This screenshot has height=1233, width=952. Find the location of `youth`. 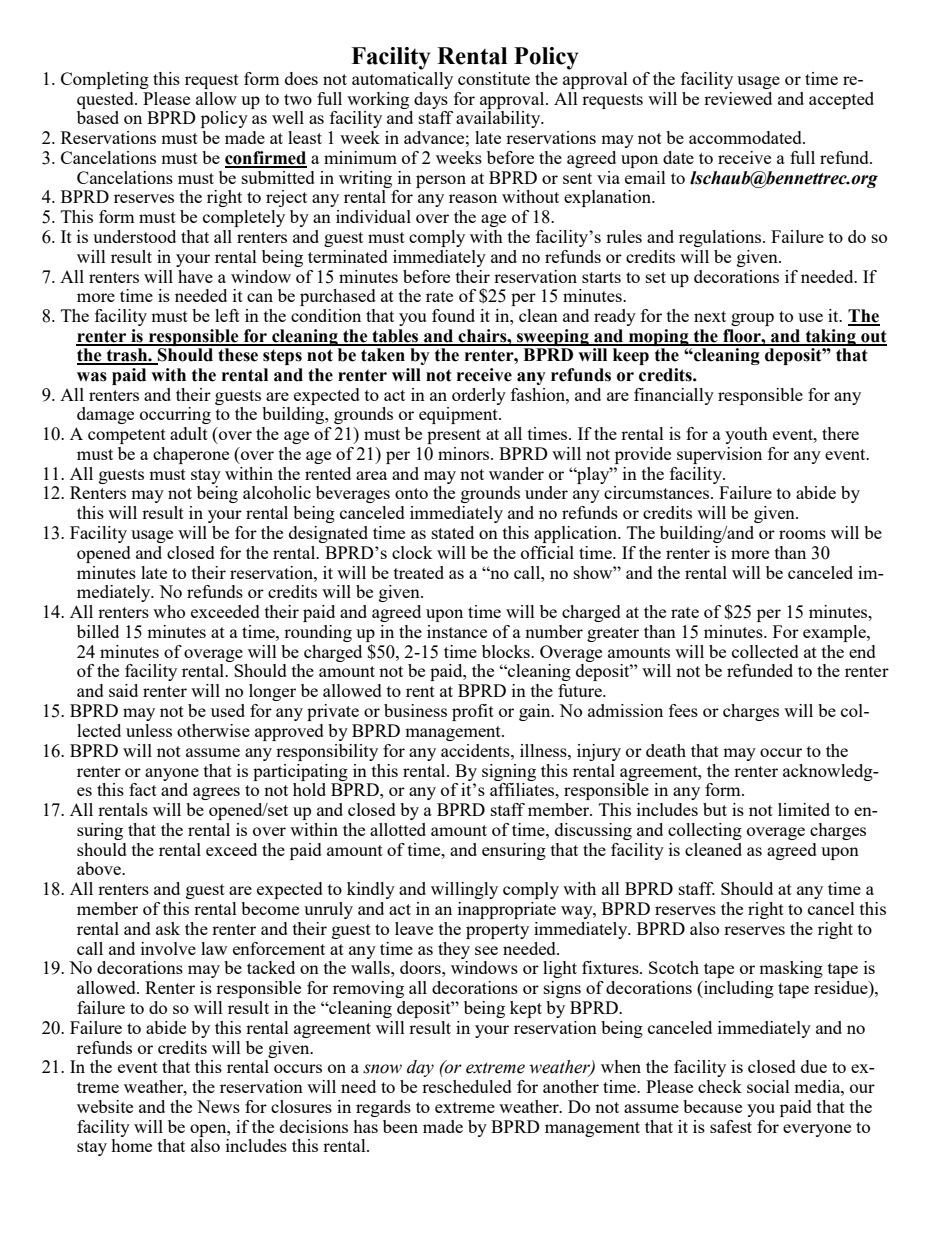

youth is located at coordinates (746, 435).
